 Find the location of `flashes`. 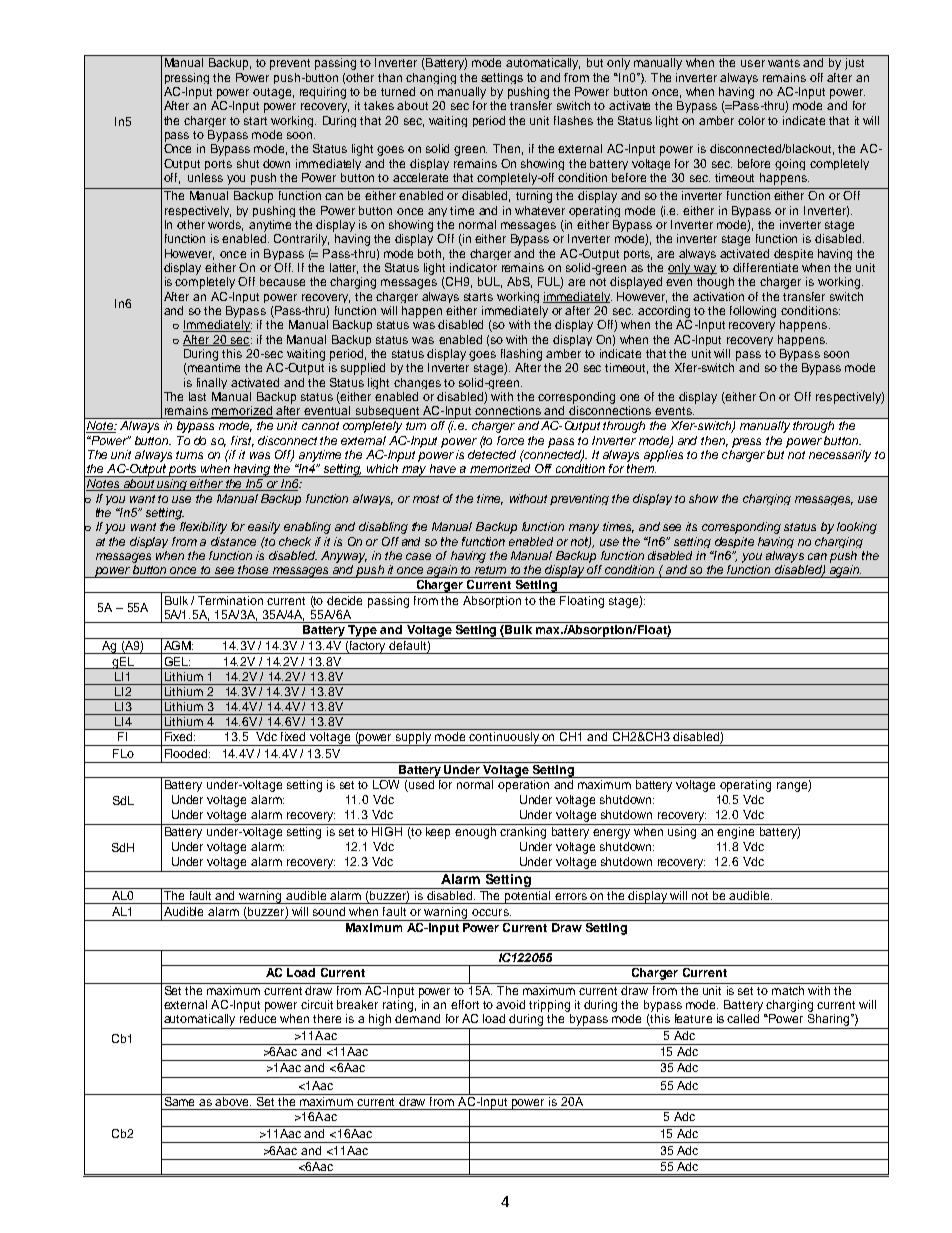

flashes is located at coordinates (573, 120).
